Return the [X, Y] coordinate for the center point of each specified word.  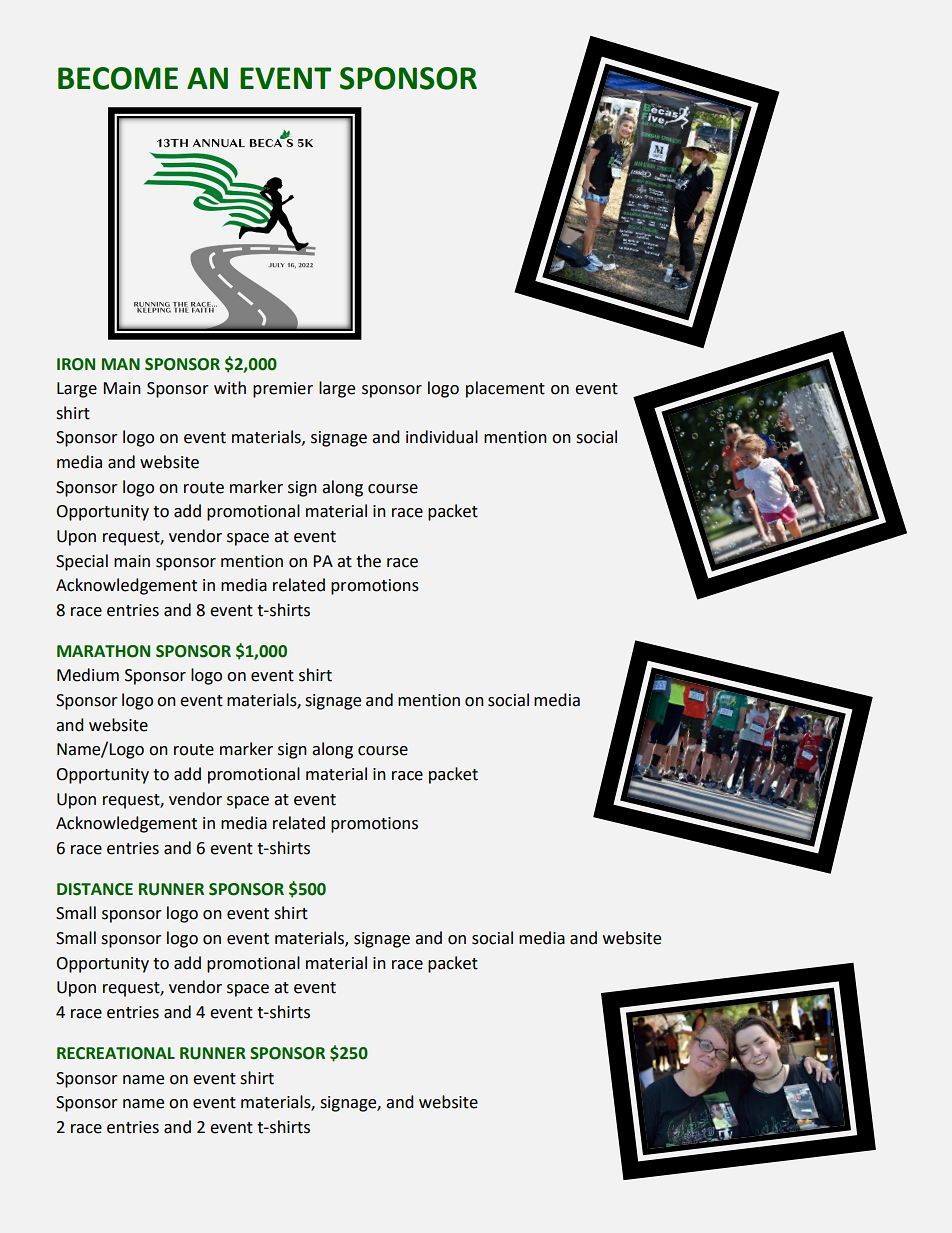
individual [442, 437]
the [368, 561]
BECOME [118, 78]
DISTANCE [95, 889]
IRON [76, 364]
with [230, 388]
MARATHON [103, 651]
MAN [121, 364]
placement [505, 389]
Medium [88, 675]
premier [283, 390]
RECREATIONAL [116, 1053]
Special [82, 562]
